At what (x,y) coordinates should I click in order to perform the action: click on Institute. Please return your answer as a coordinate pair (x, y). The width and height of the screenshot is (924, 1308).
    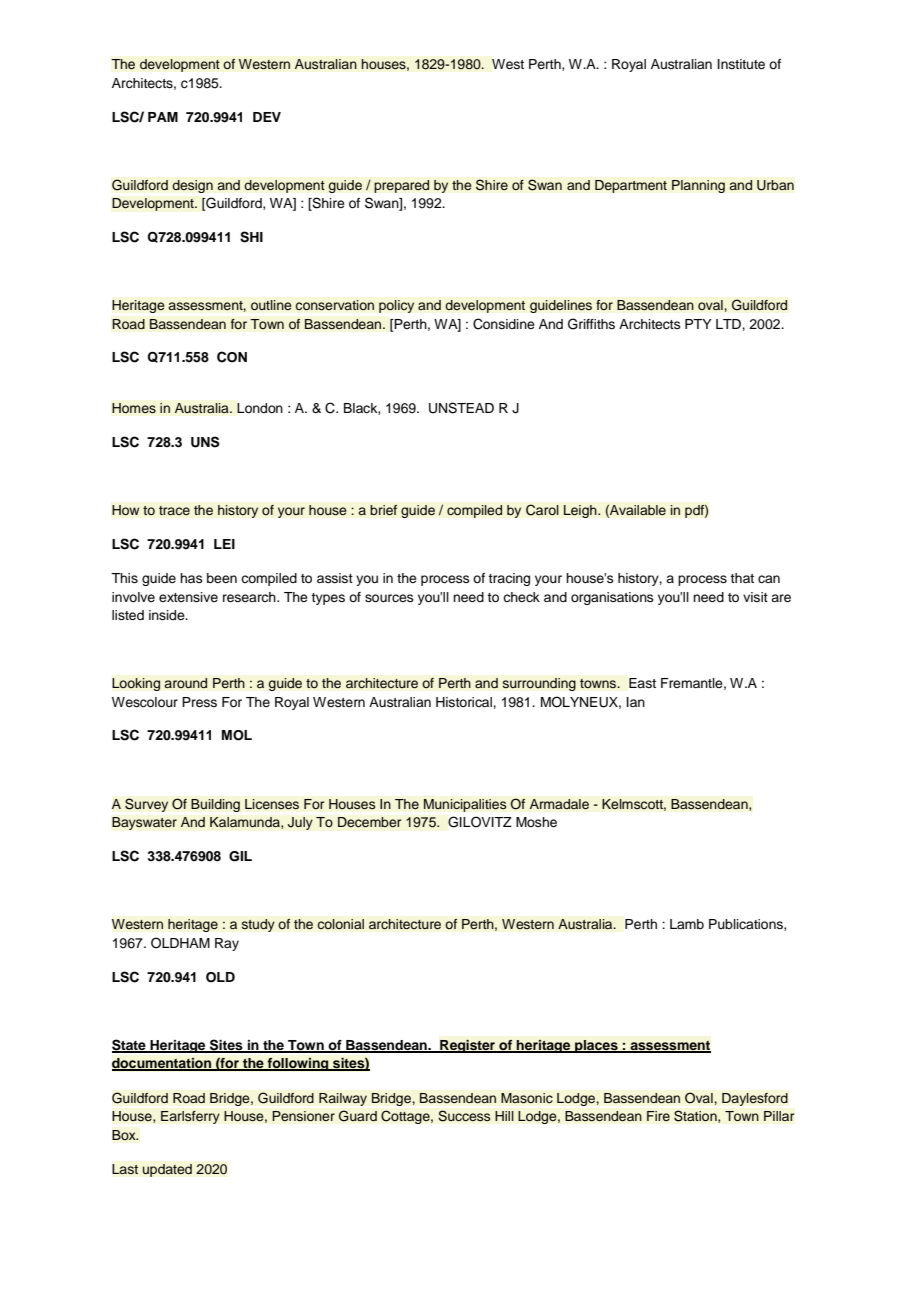
    Looking at the image, I should click on (741, 64).
